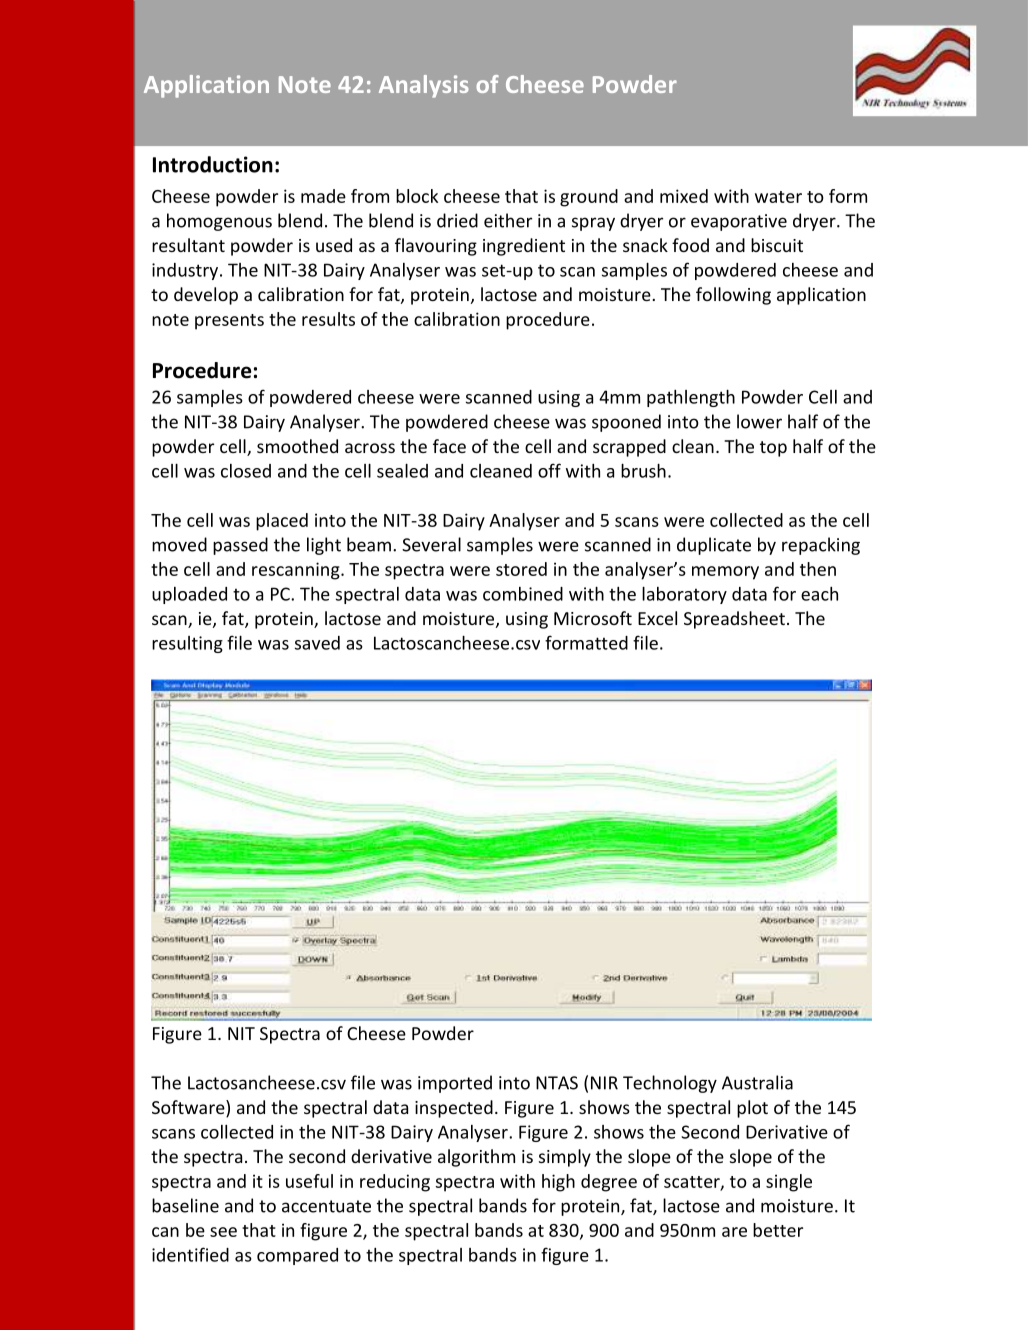  What do you see at coordinates (523, 594) in the image?
I see `combined` at bounding box center [523, 594].
